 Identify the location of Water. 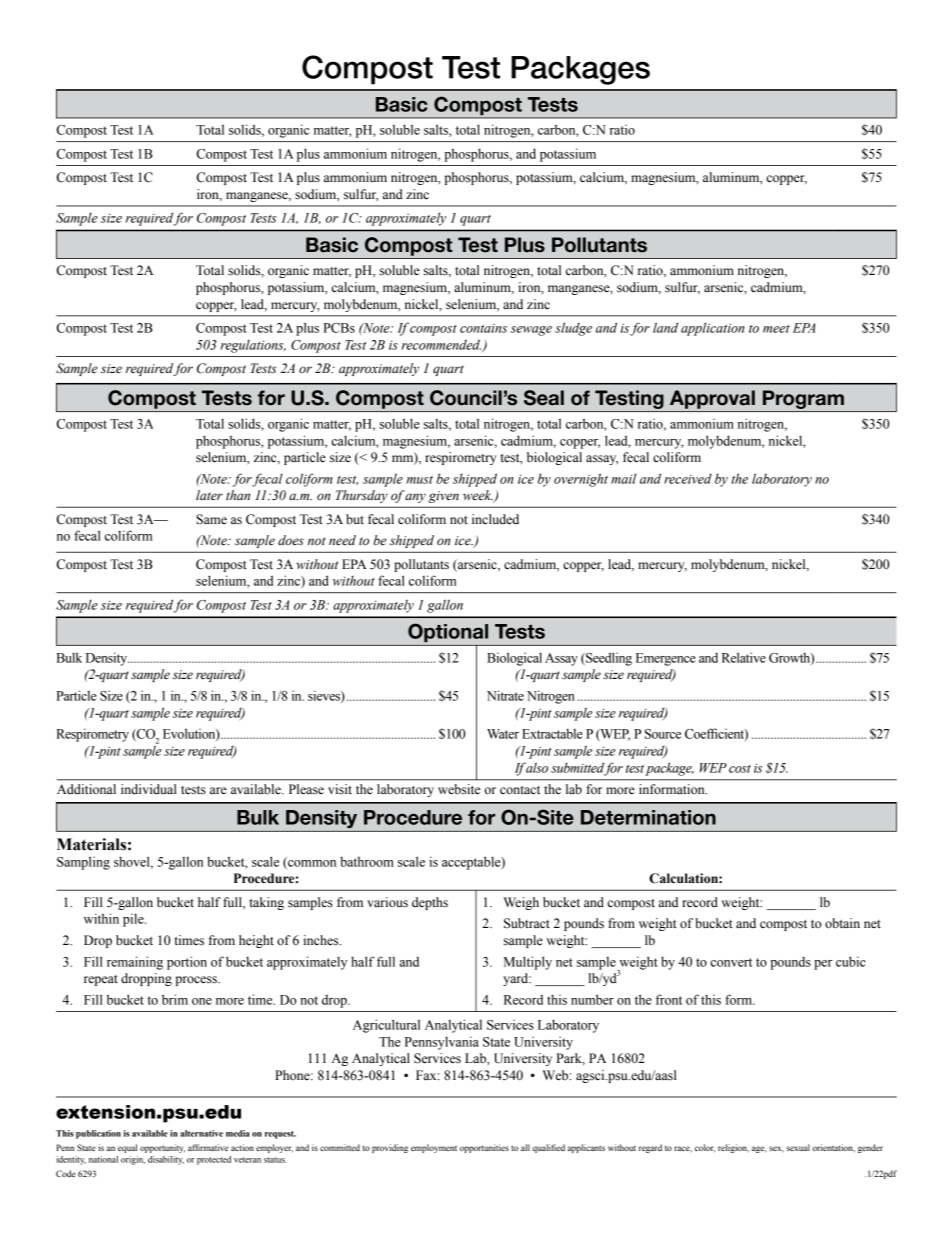
(503, 734).
